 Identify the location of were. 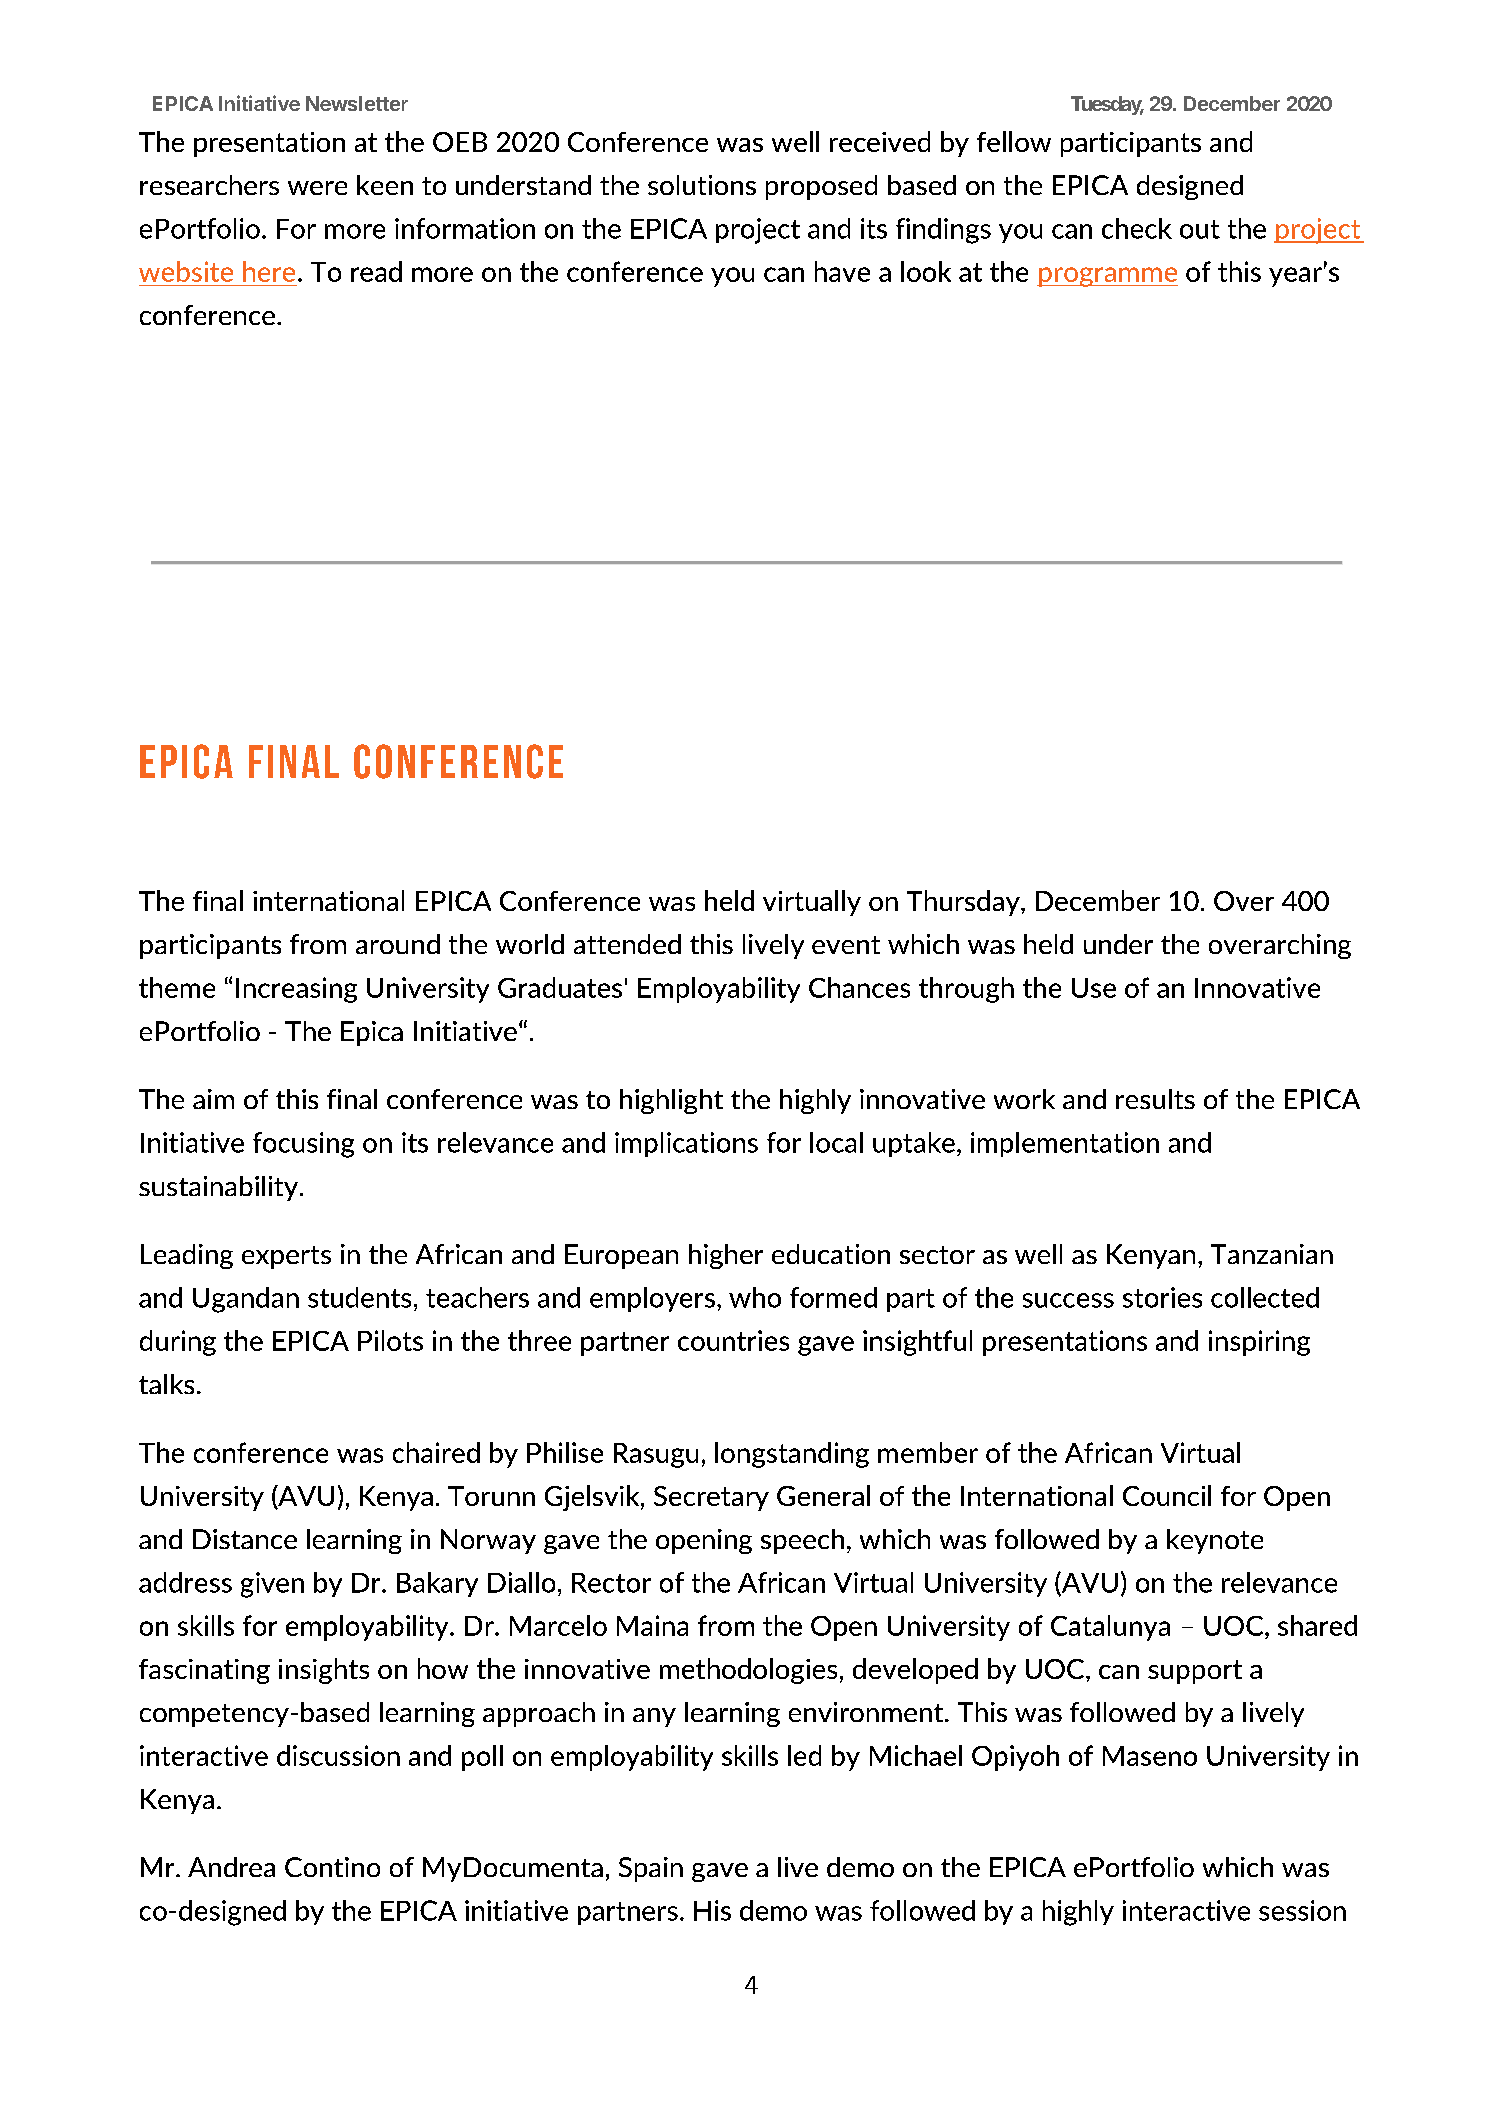
(317, 188).
